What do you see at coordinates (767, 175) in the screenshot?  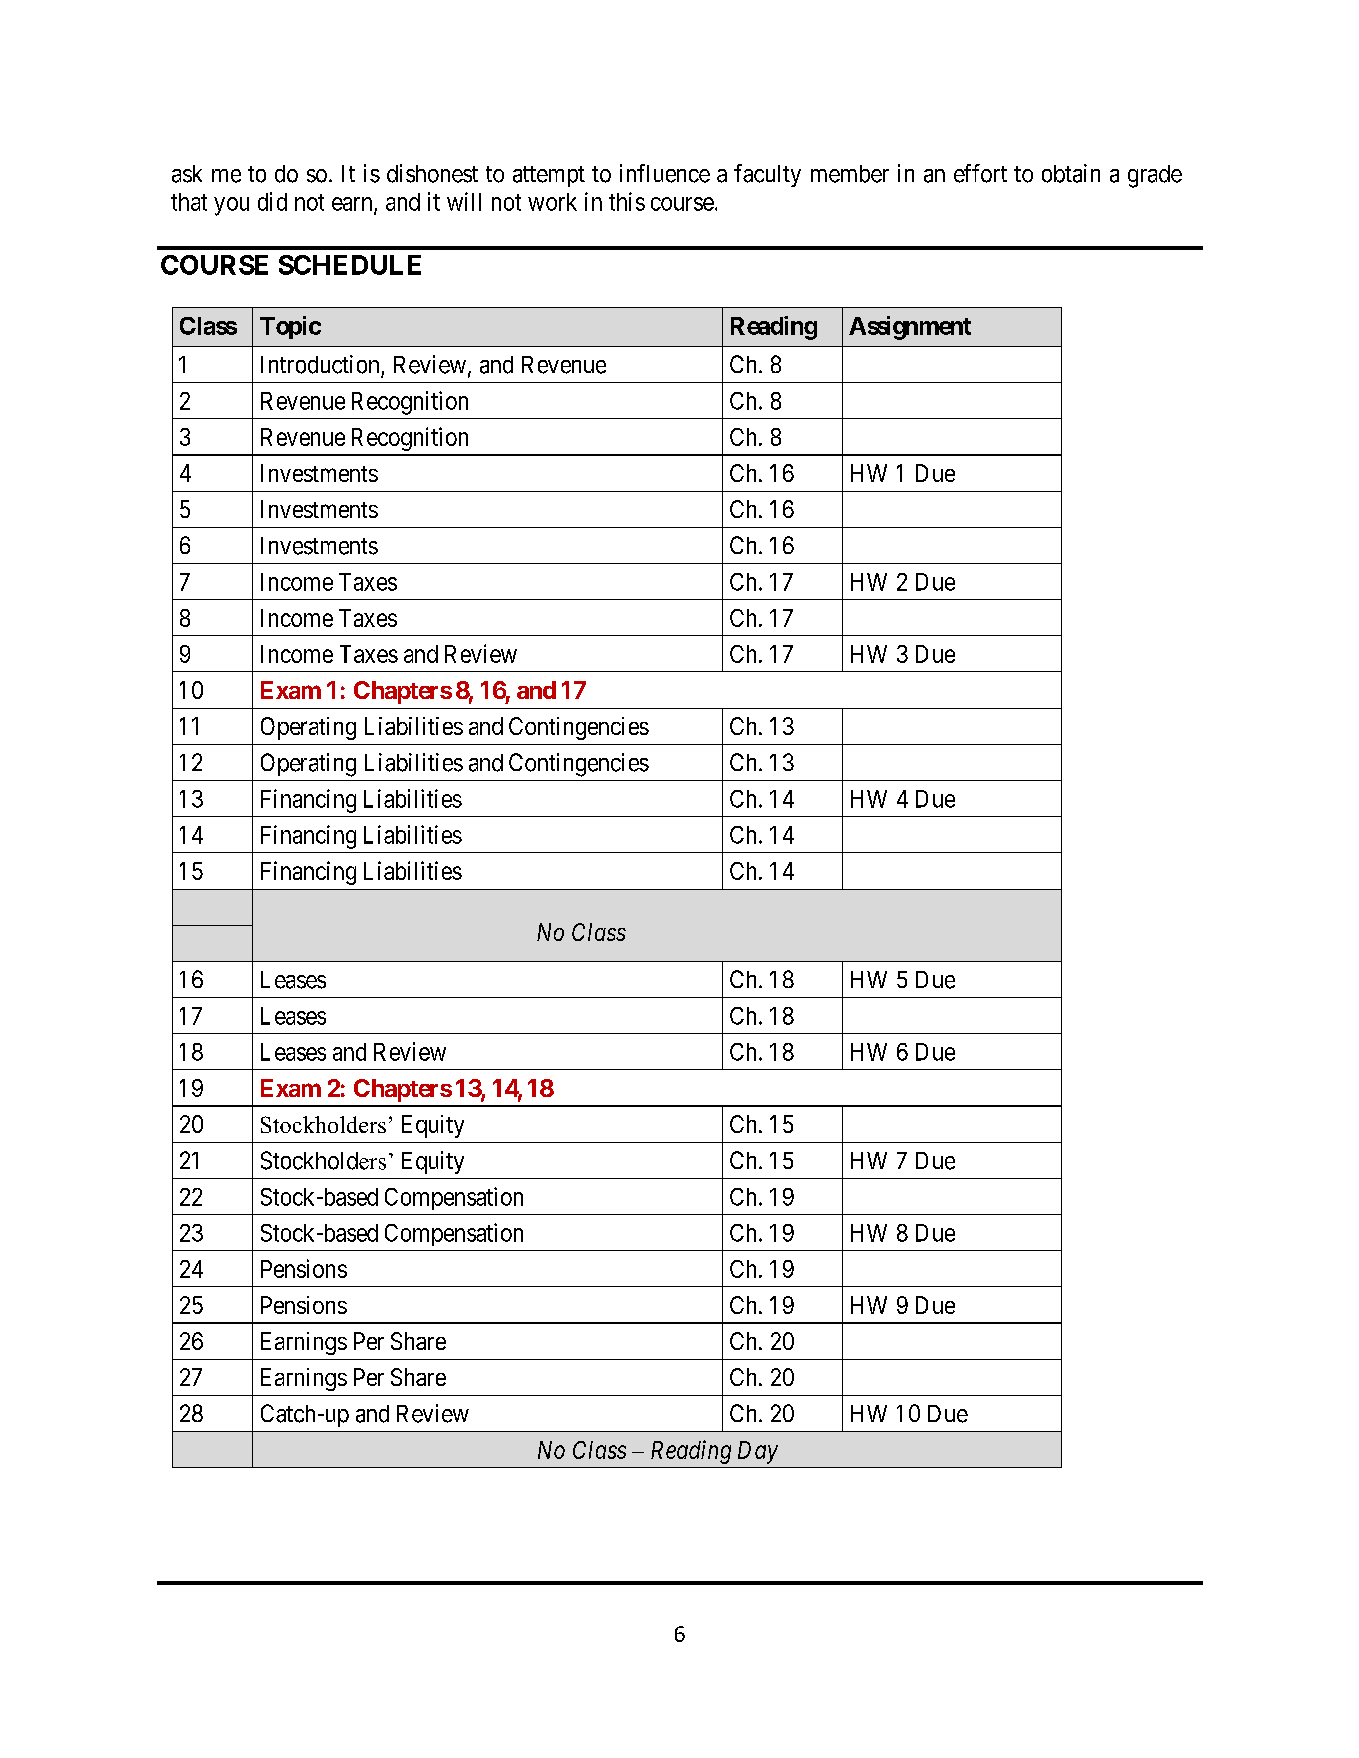 I see `faculty` at bounding box center [767, 175].
